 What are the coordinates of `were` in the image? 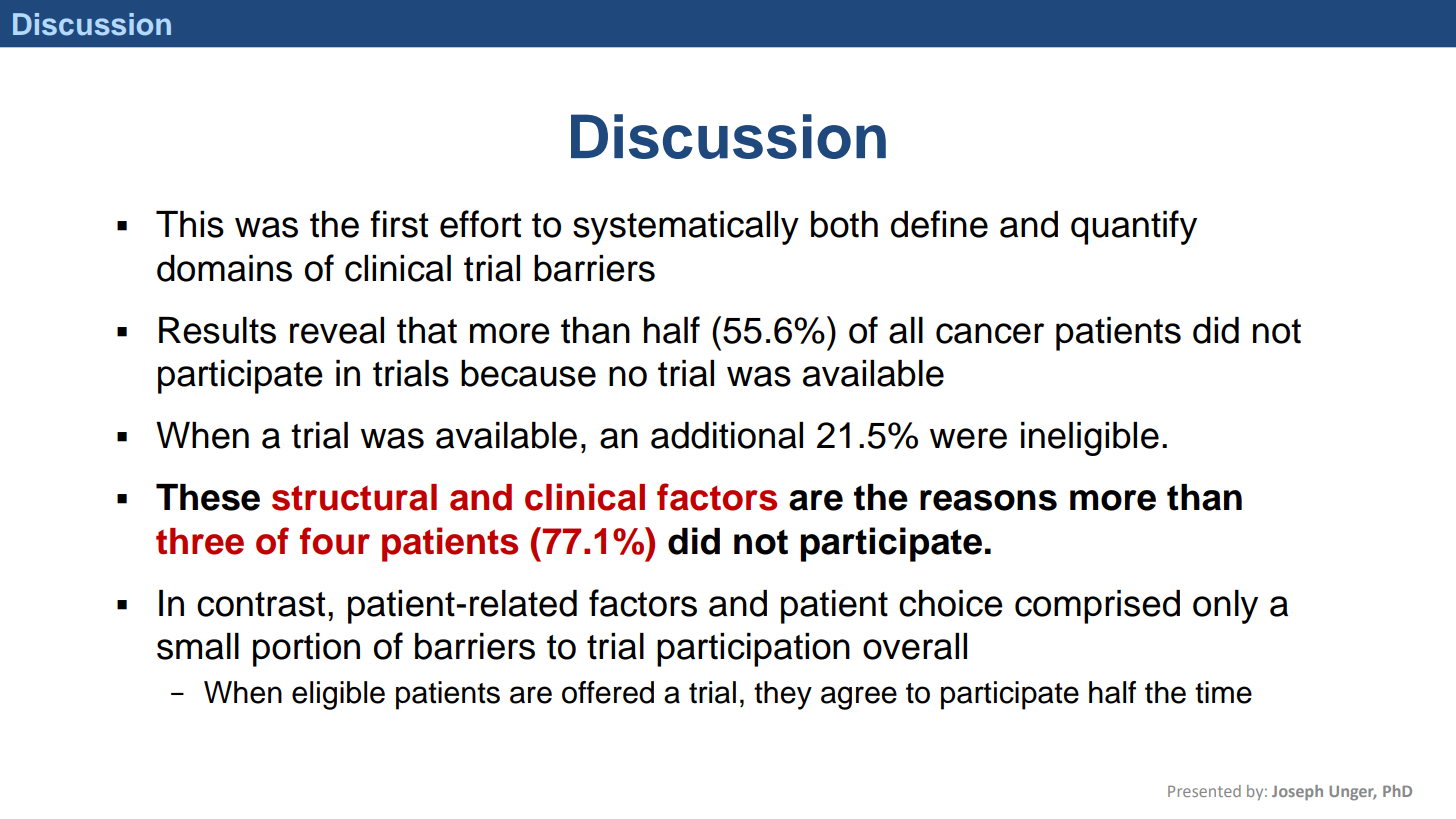 It's located at (968, 438).
